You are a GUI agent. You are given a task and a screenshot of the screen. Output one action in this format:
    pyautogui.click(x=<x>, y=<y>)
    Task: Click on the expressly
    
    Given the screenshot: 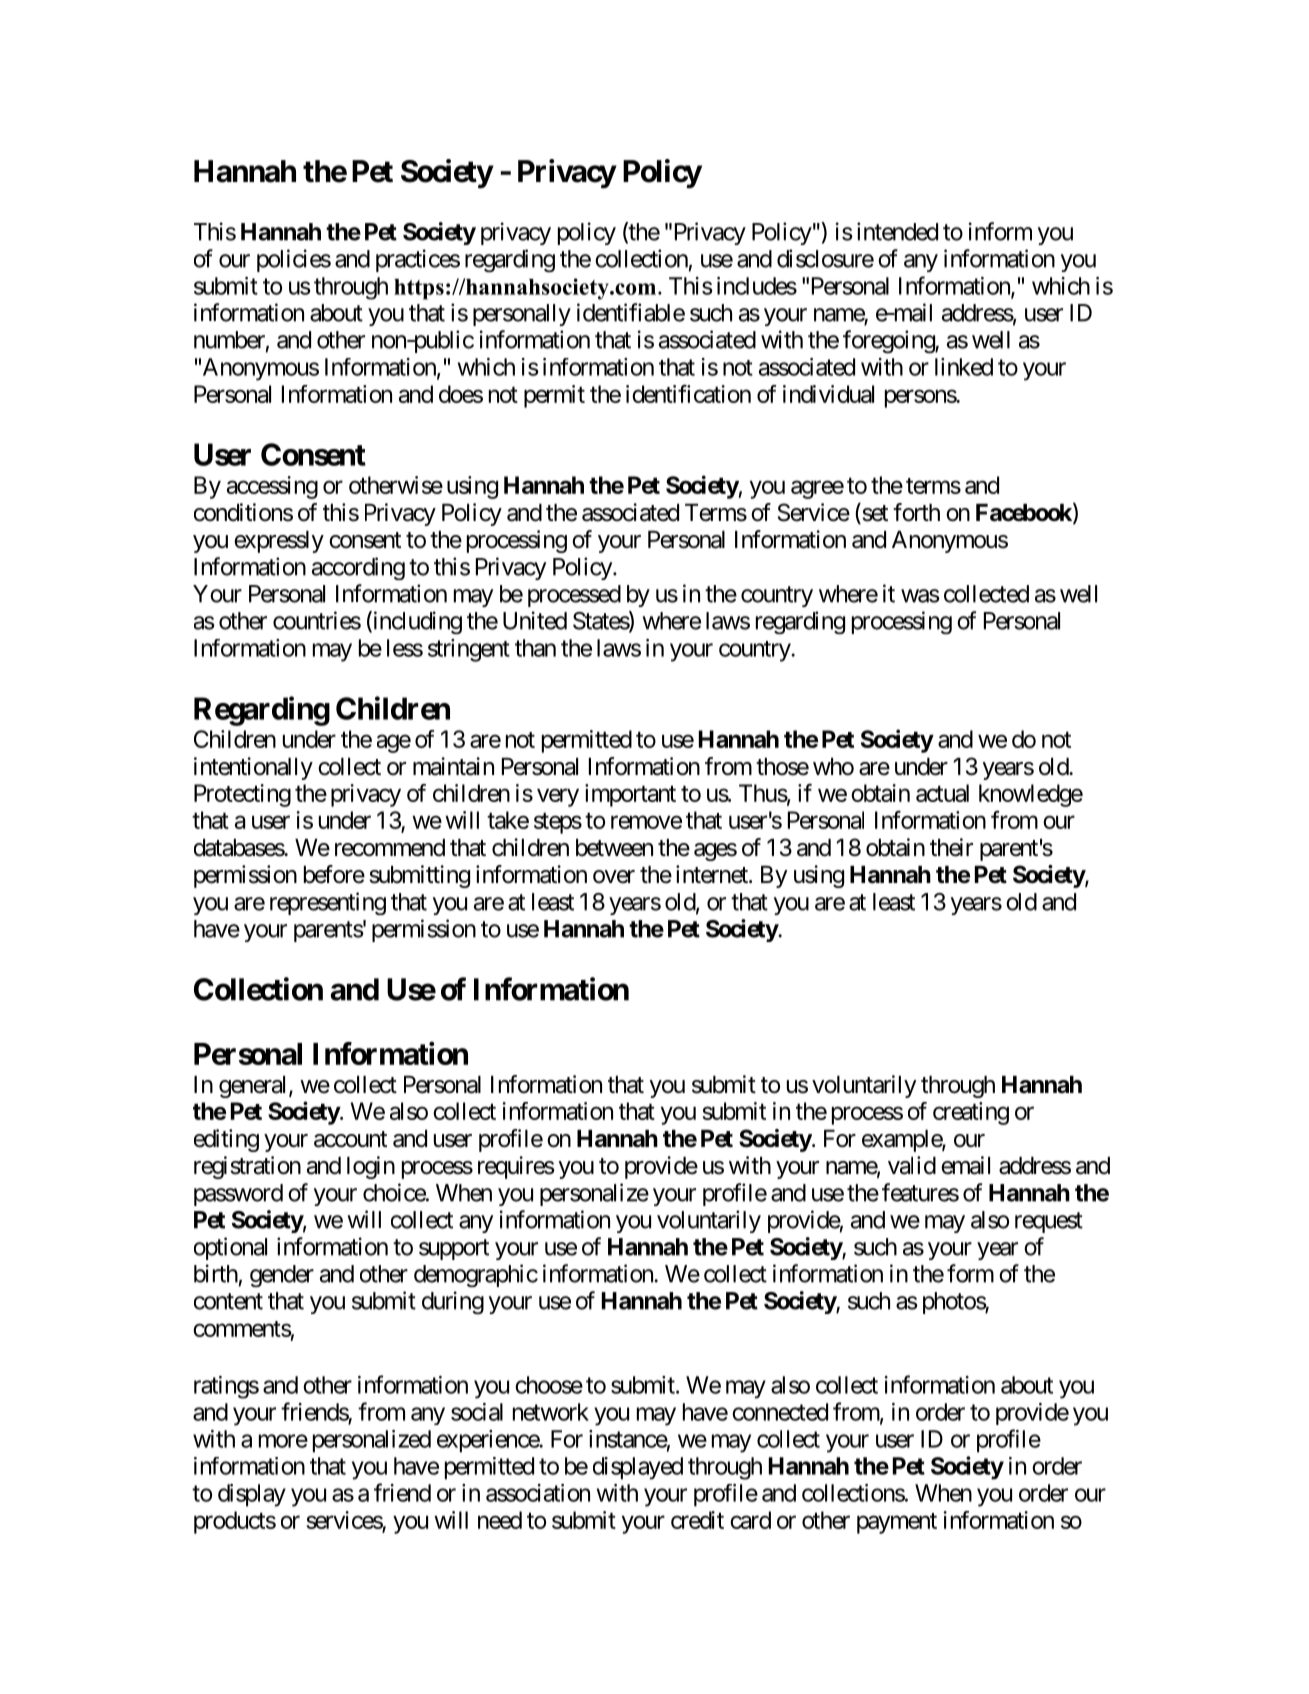 What is the action you would take?
    pyautogui.click(x=279, y=542)
